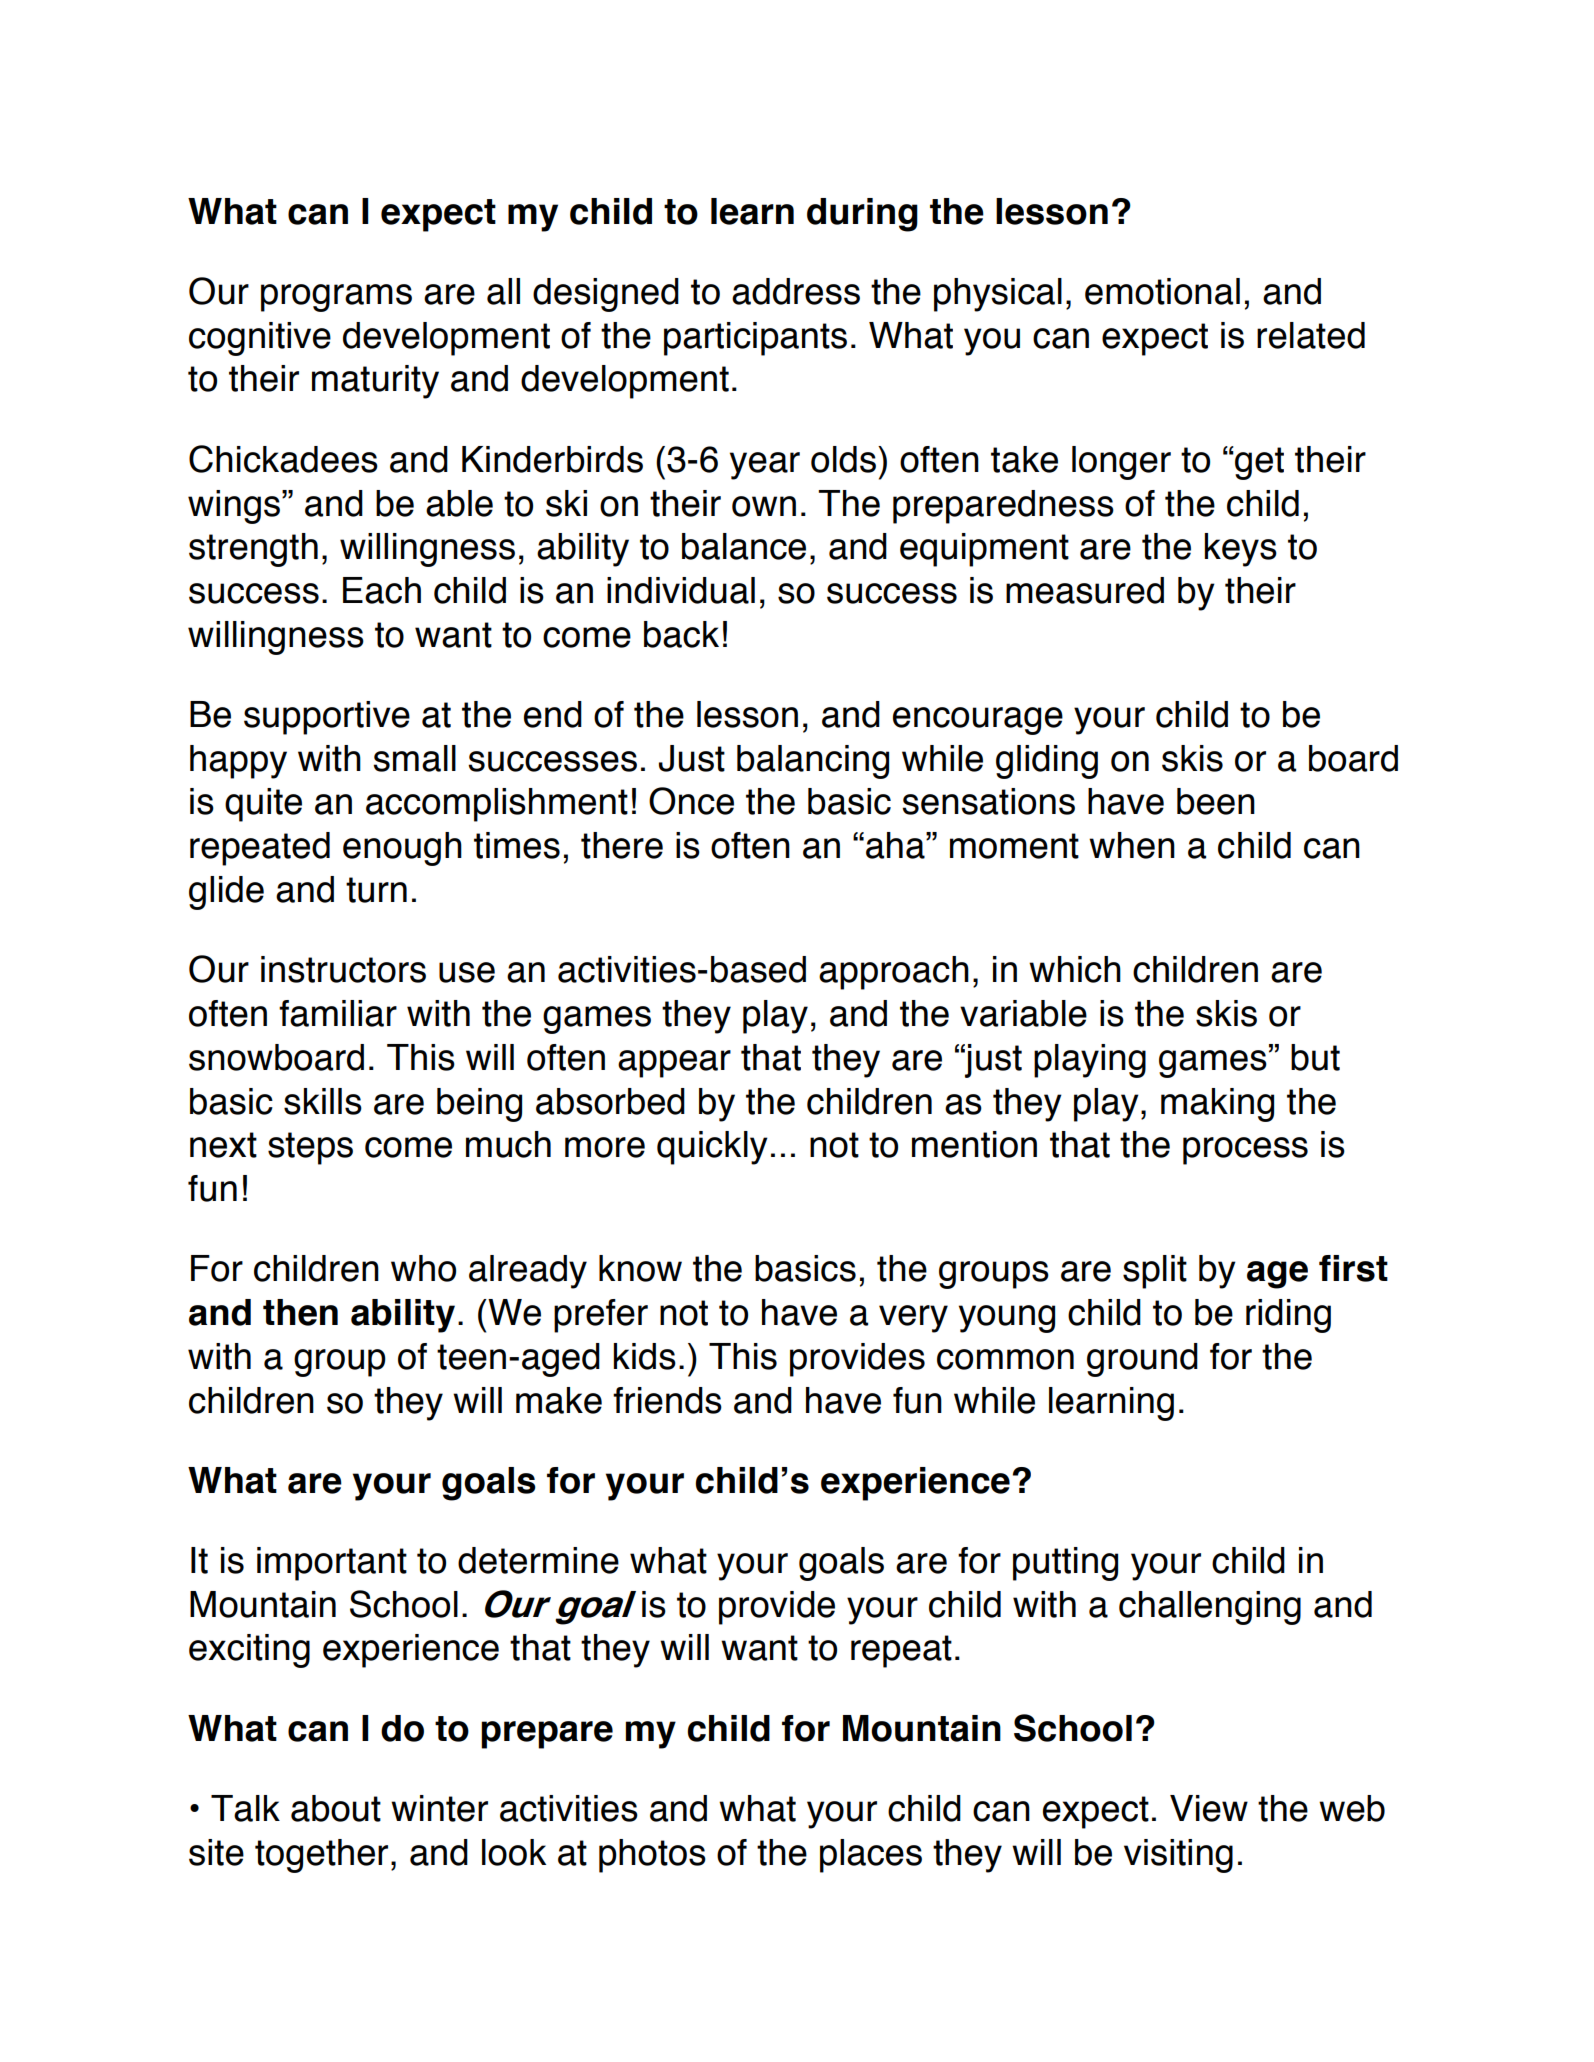 The width and height of the document is (1594, 2062). Describe the element at coordinates (1162, 291) in the document. I see `emotional` at that location.
